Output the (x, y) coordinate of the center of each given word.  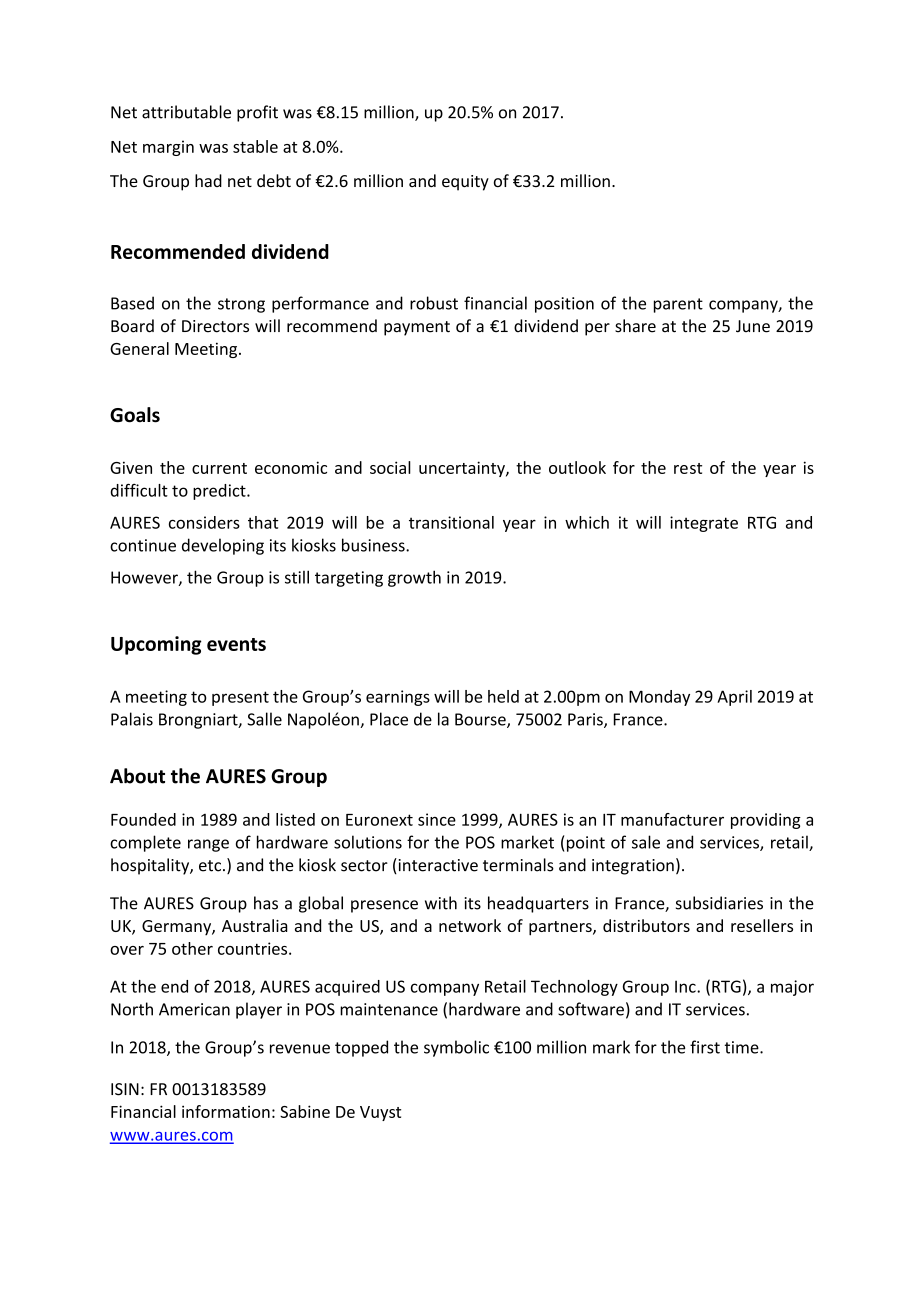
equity (465, 183)
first (705, 1047)
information (226, 1111)
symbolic (456, 1048)
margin (168, 148)
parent (678, 305)
